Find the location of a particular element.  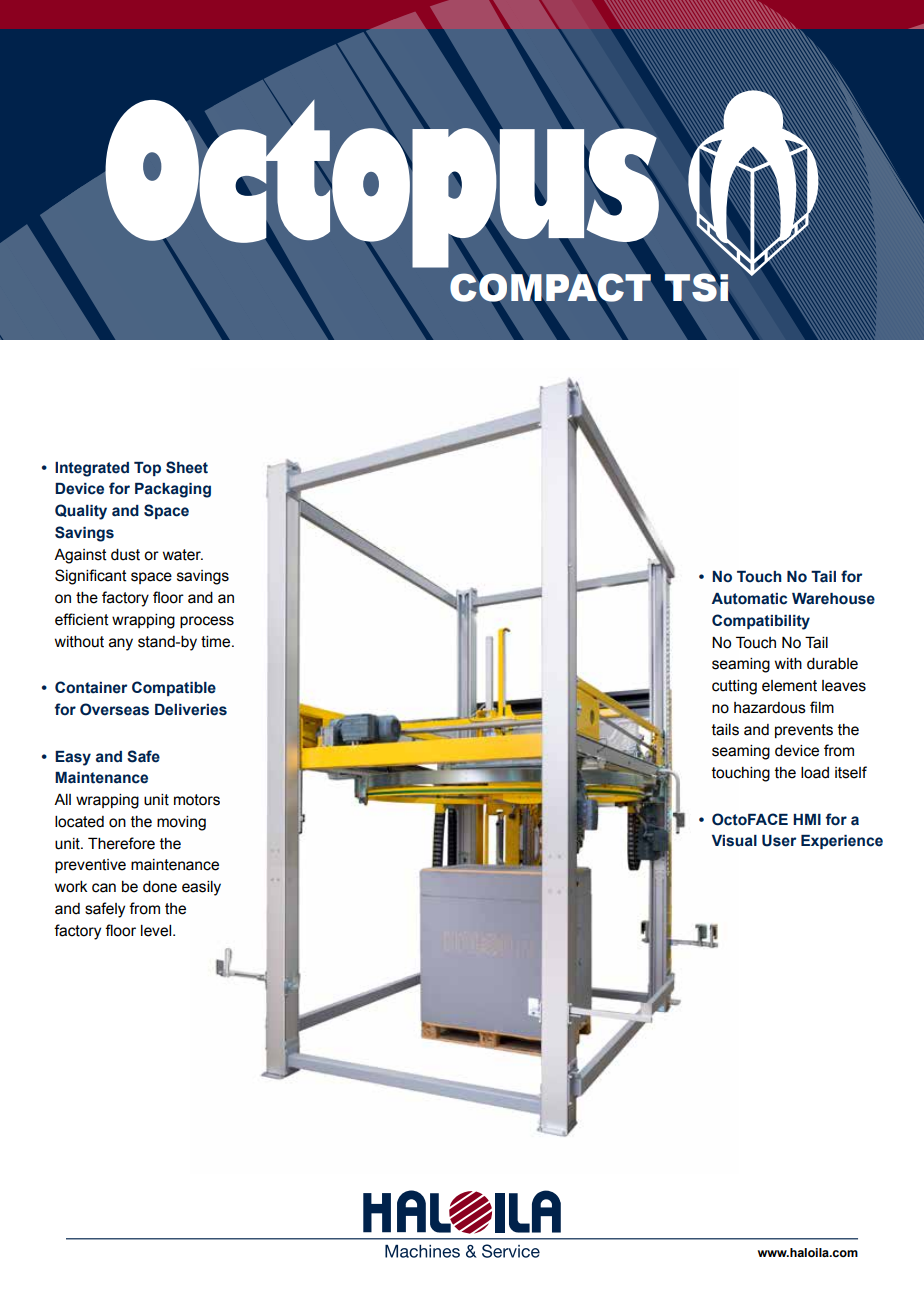

Packaging is located at coordinates (173, 490).
